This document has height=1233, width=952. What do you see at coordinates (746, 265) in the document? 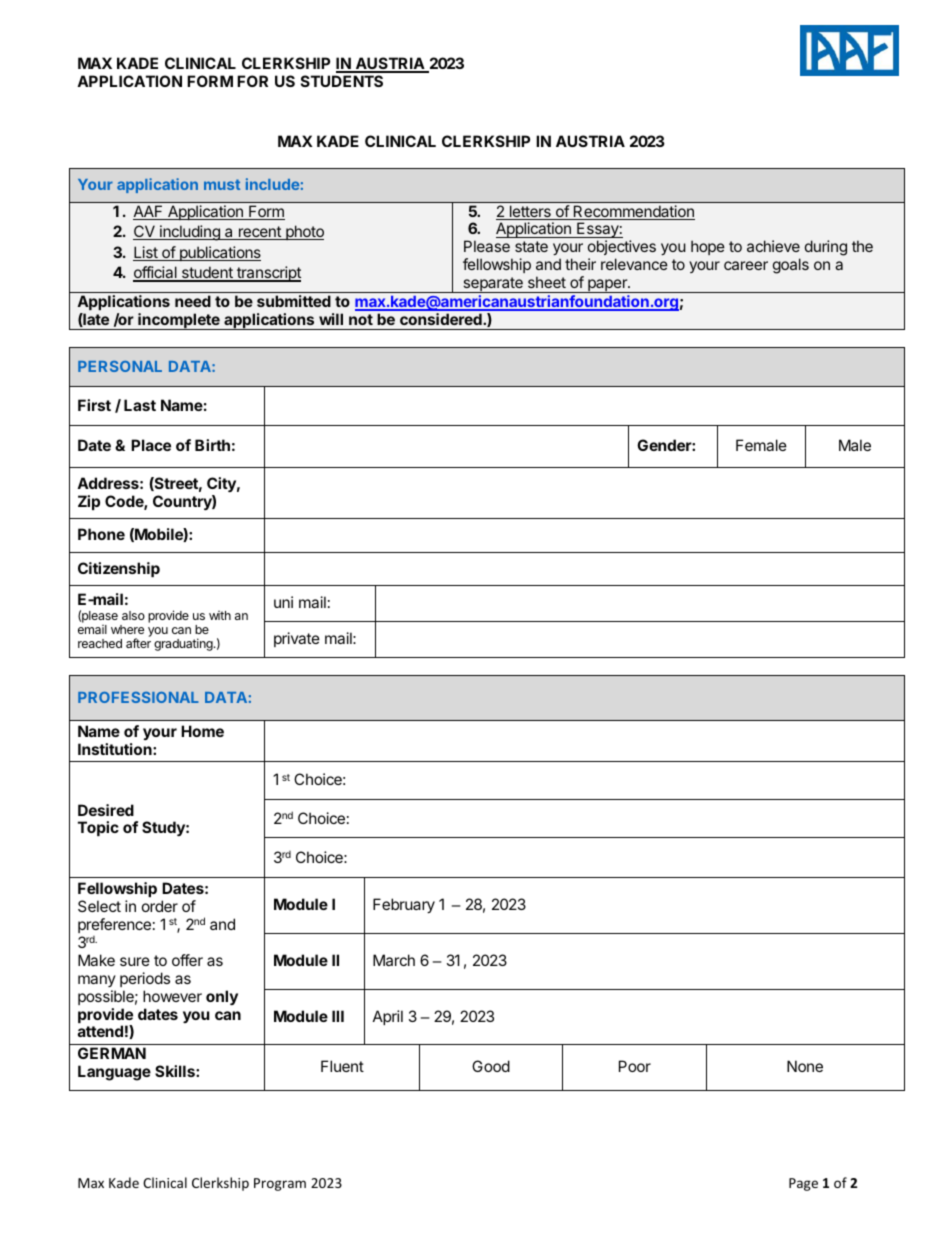
I see `career` at bounding box center [746, 265].
